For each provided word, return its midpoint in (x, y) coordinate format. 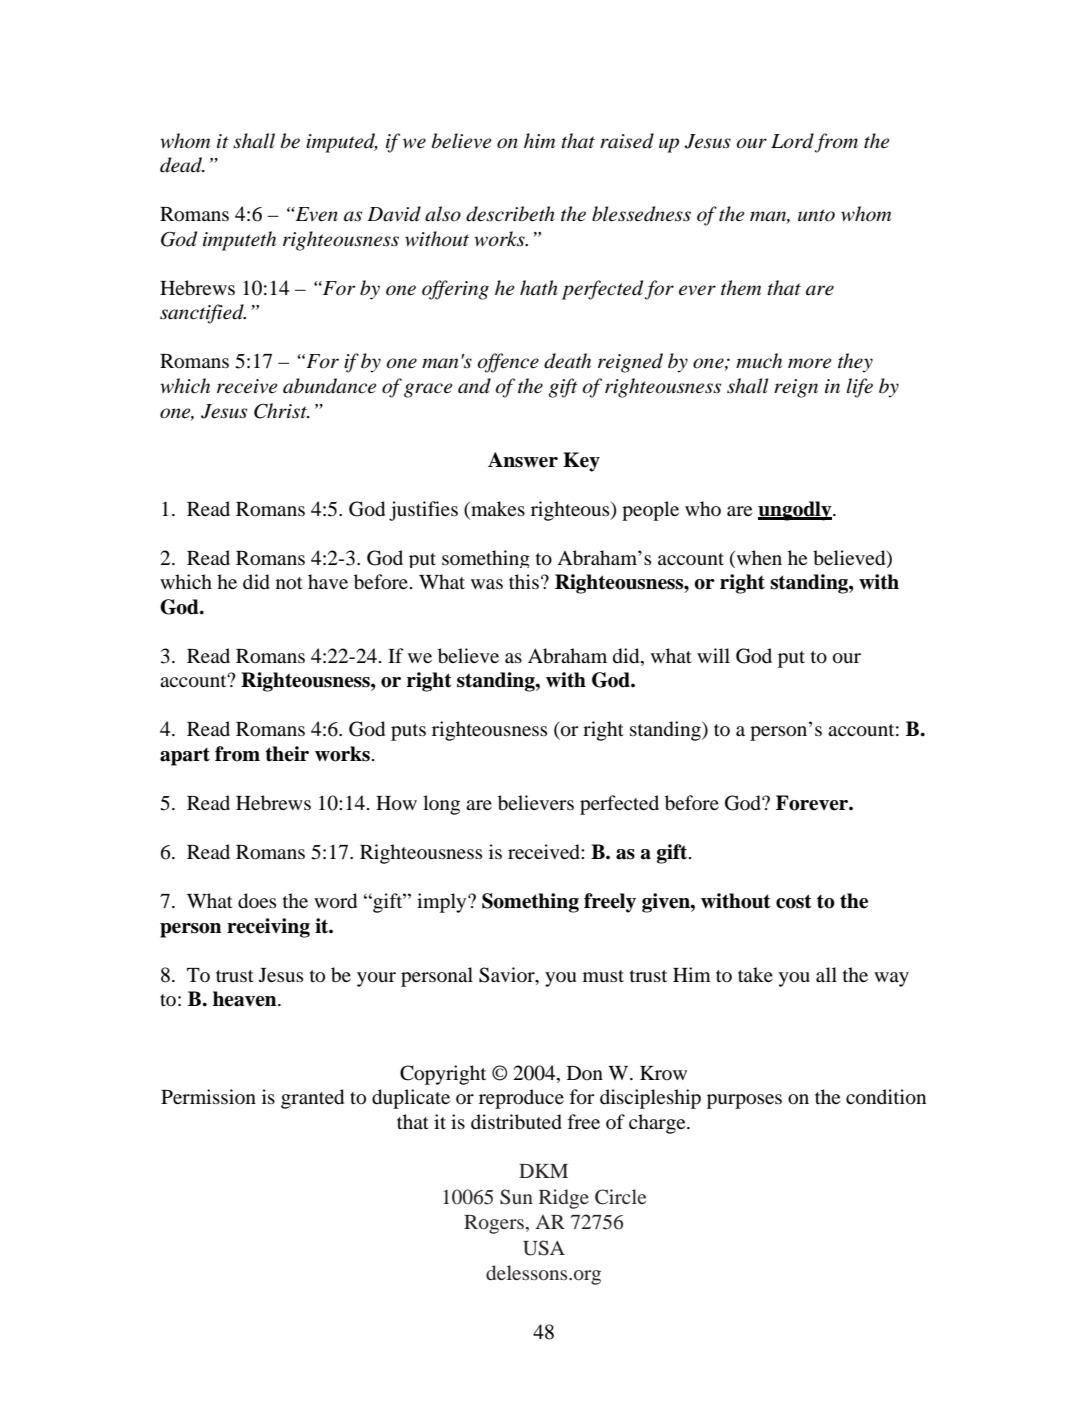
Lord (792, 141)
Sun (516, 1197)
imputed (342, 143)
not (289, 583)
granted (312, 1099)
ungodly (796, 511)
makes (497, 508)
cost (794, 901)
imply (443, 903)
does (257, 901)
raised (627, 141)
